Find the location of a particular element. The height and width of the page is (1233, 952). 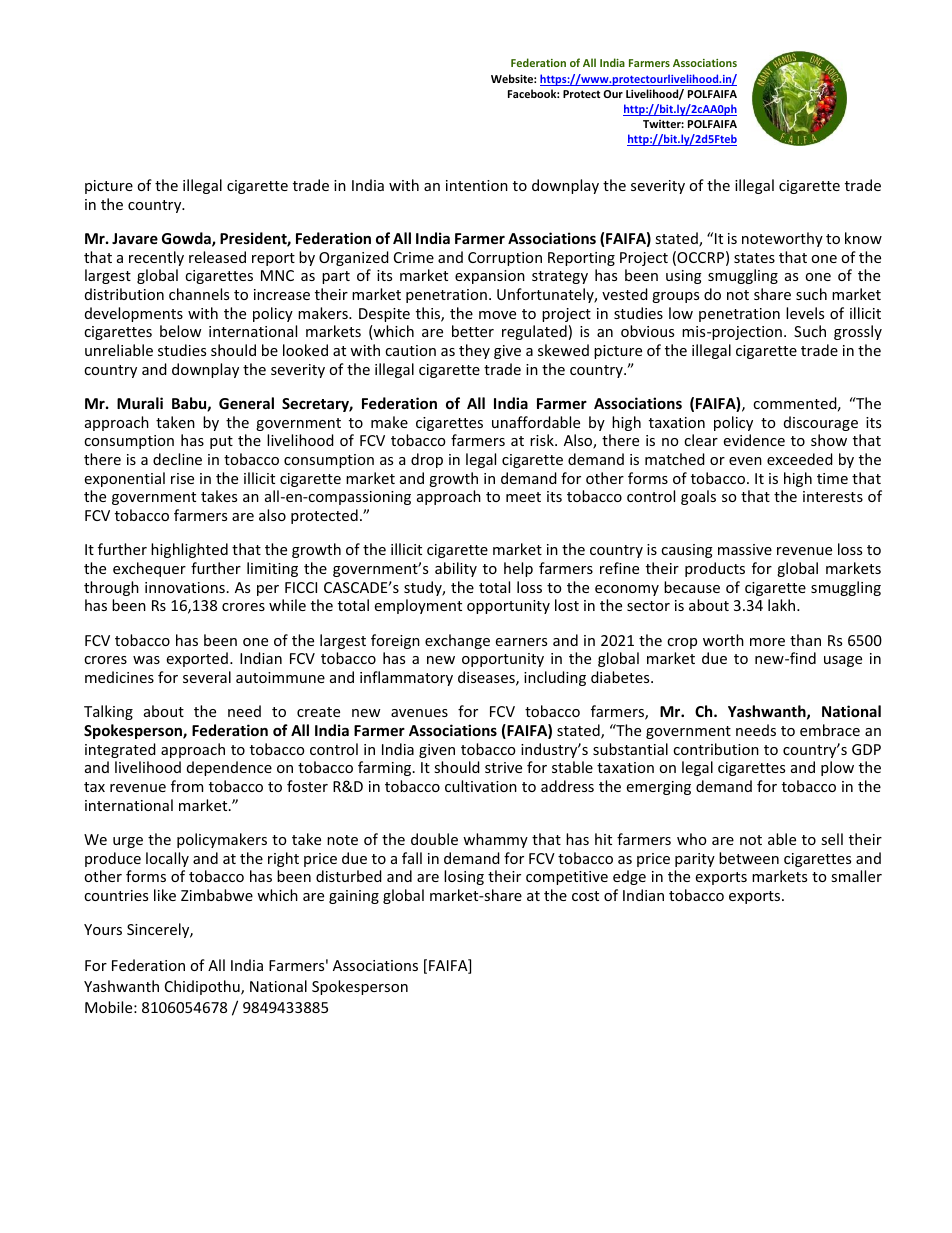

risk is located at coordinates (543, 440).
